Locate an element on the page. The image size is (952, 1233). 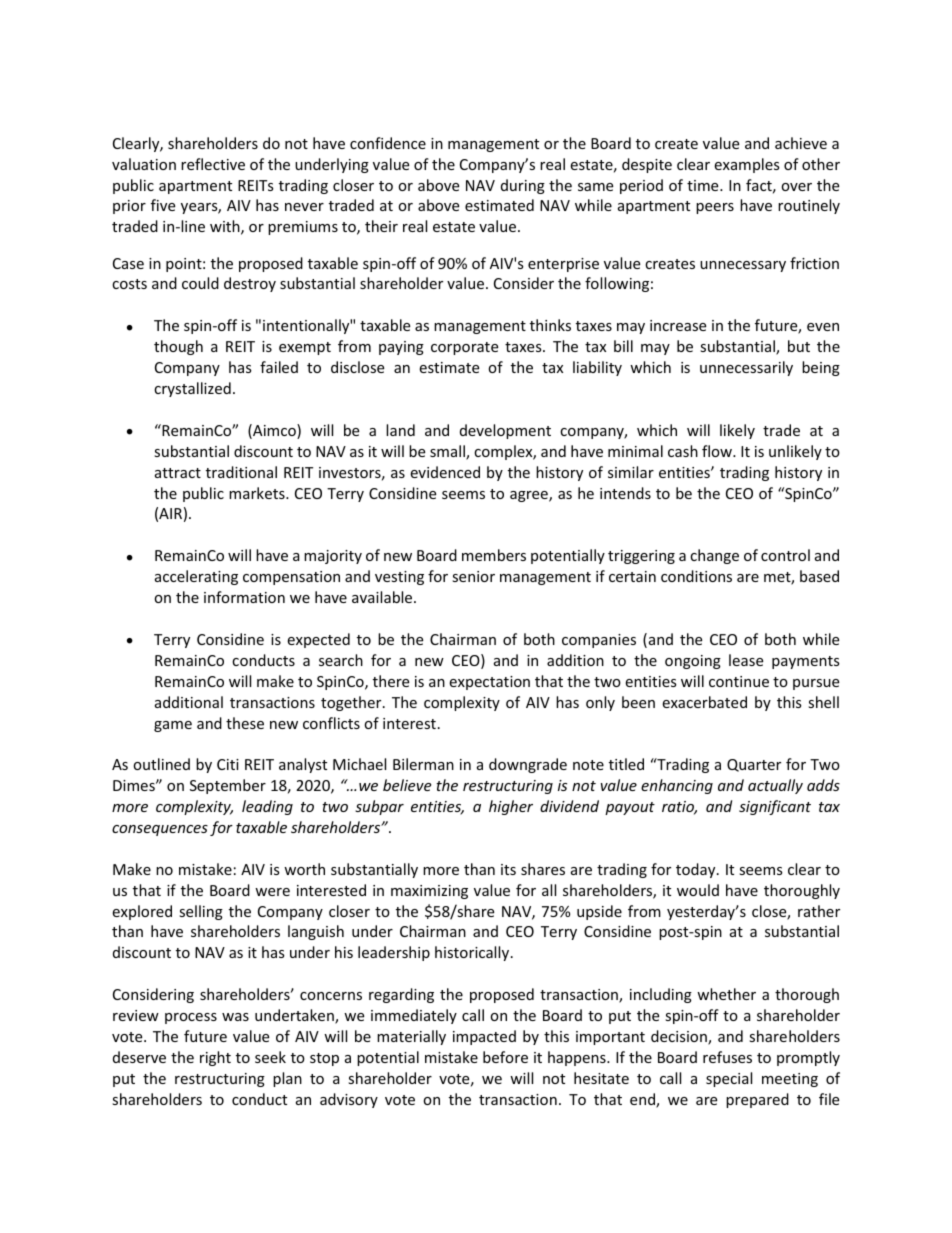
right is located at coordinates (215, 1058).
